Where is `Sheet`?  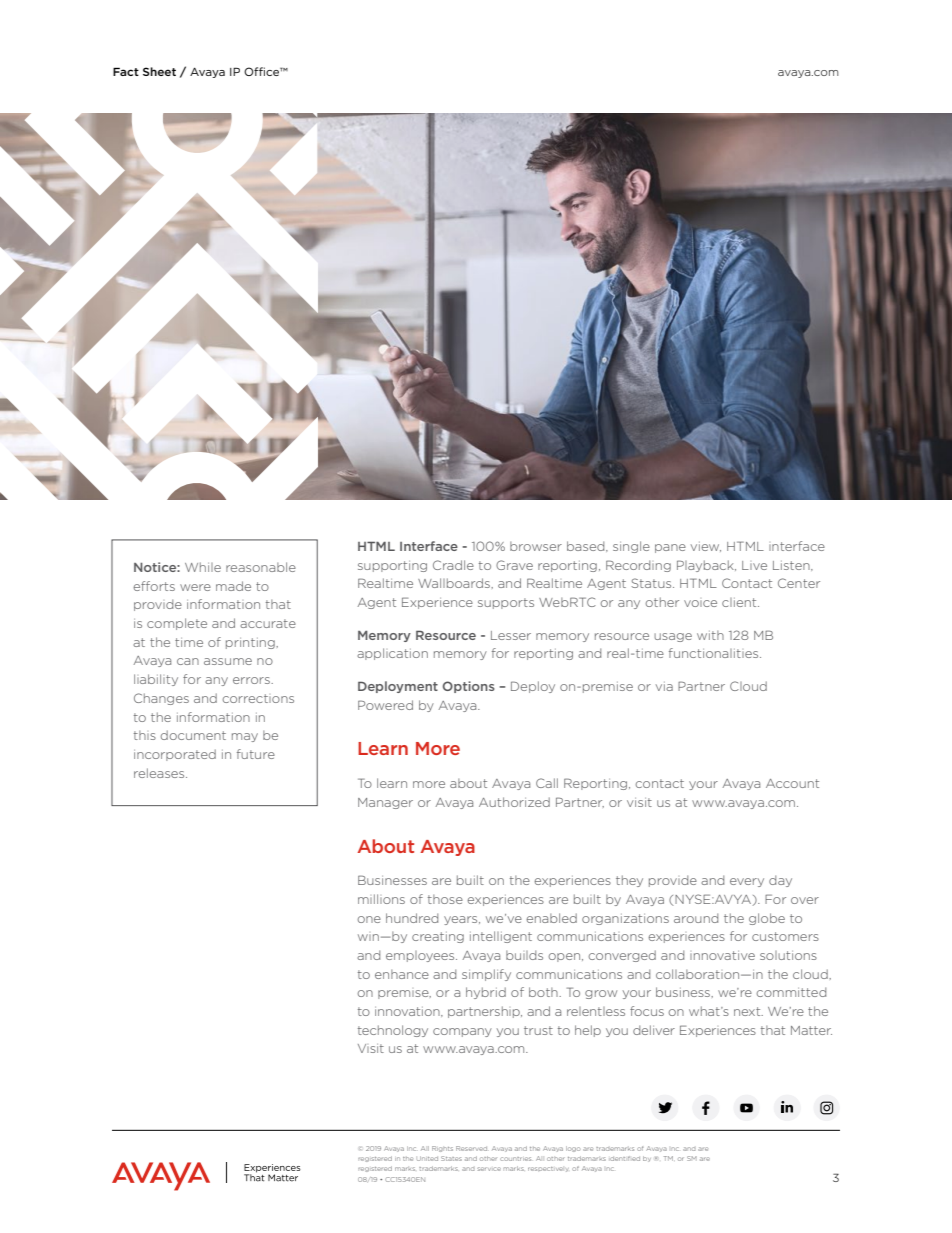 Sheet is located at coordinates (159, 71).
